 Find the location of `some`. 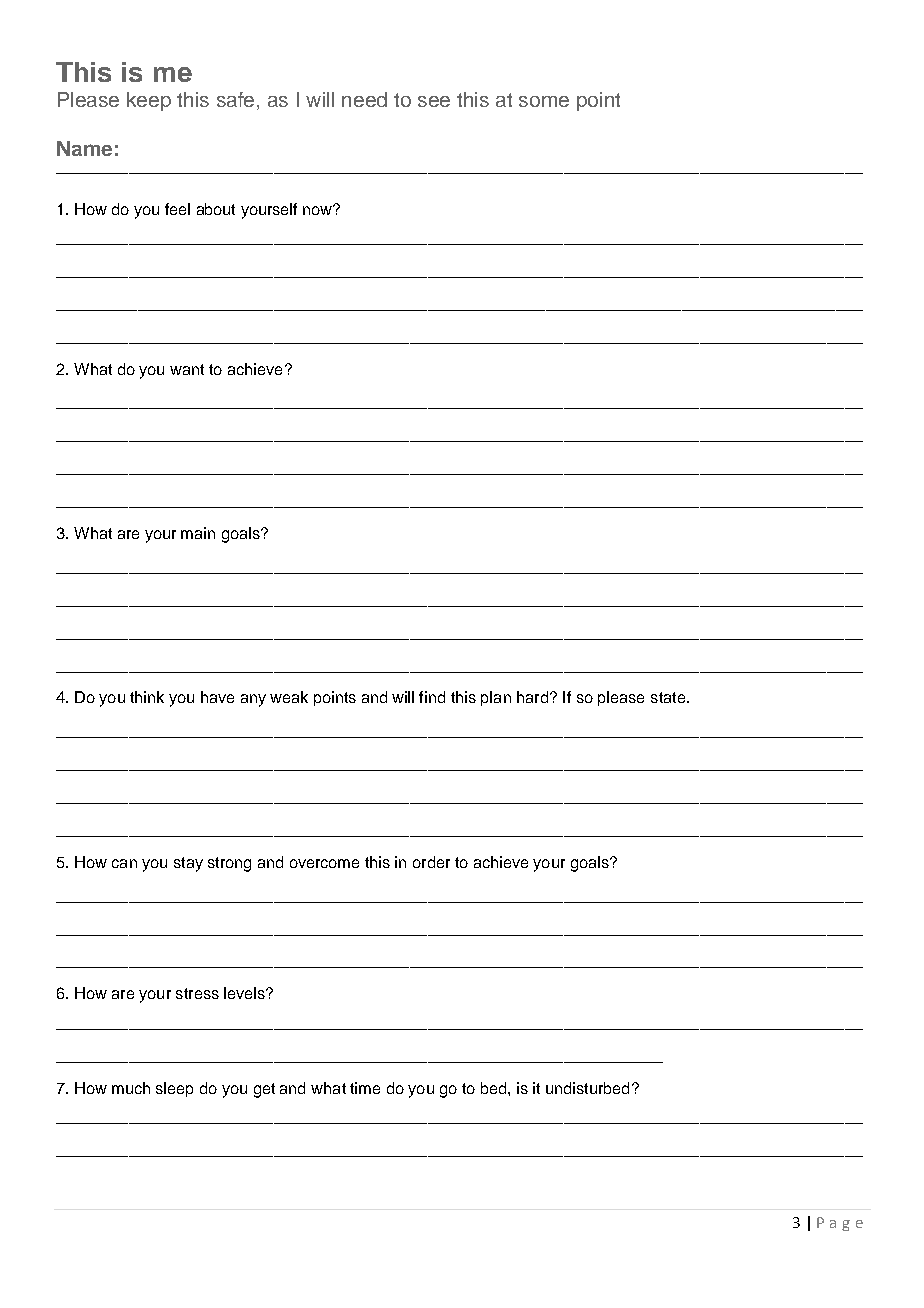

some is located at coordinates (544, 101).
